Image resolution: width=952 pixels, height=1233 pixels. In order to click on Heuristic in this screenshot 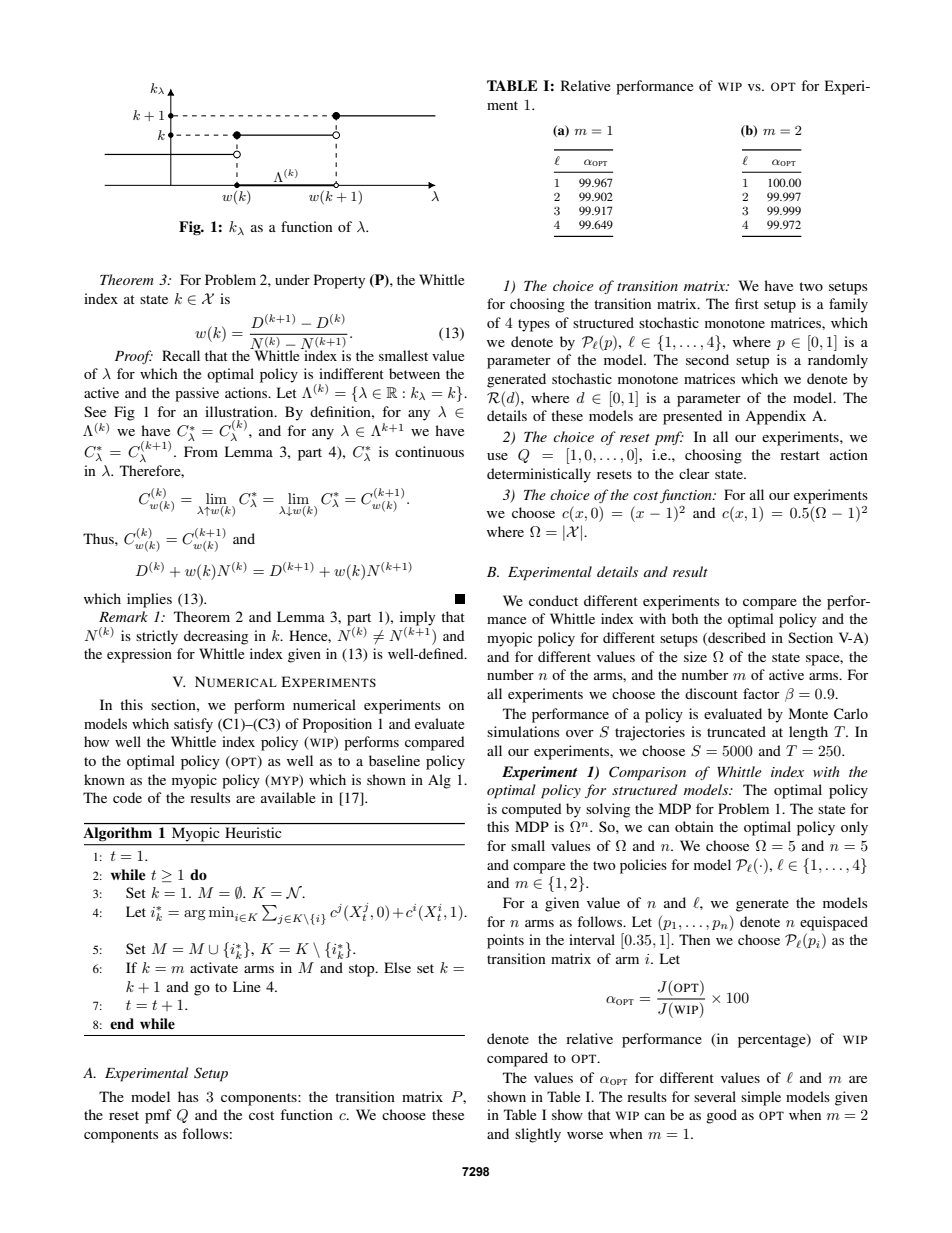, I will do `click(253, 832)`.
